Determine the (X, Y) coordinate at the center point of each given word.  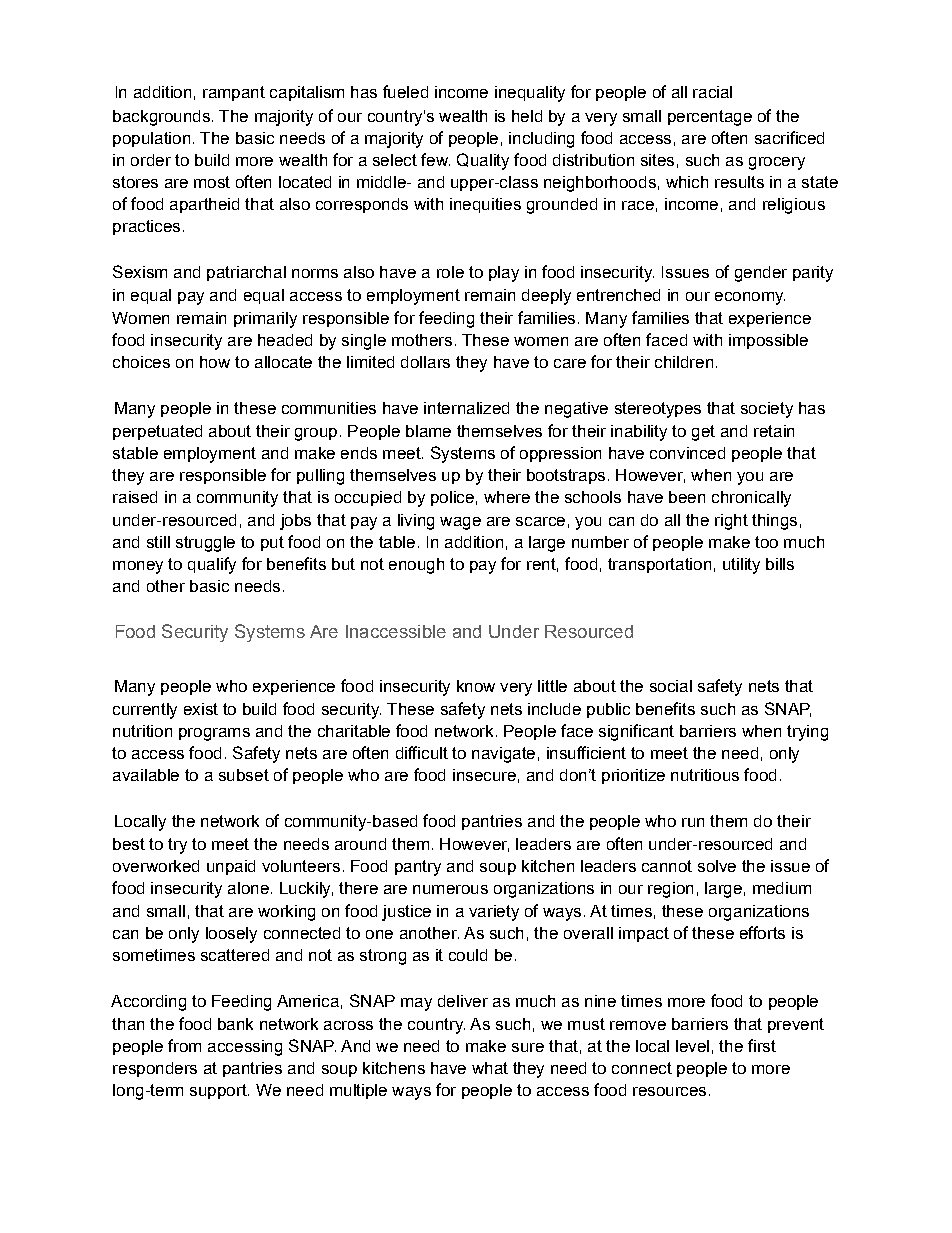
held (527, 116)
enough (416, 566)
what (490, 1068)
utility (741, 566)
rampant (234, 93)
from (184, 1045)
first (762, 1045)
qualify (212, 565)
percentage (710, 118)
